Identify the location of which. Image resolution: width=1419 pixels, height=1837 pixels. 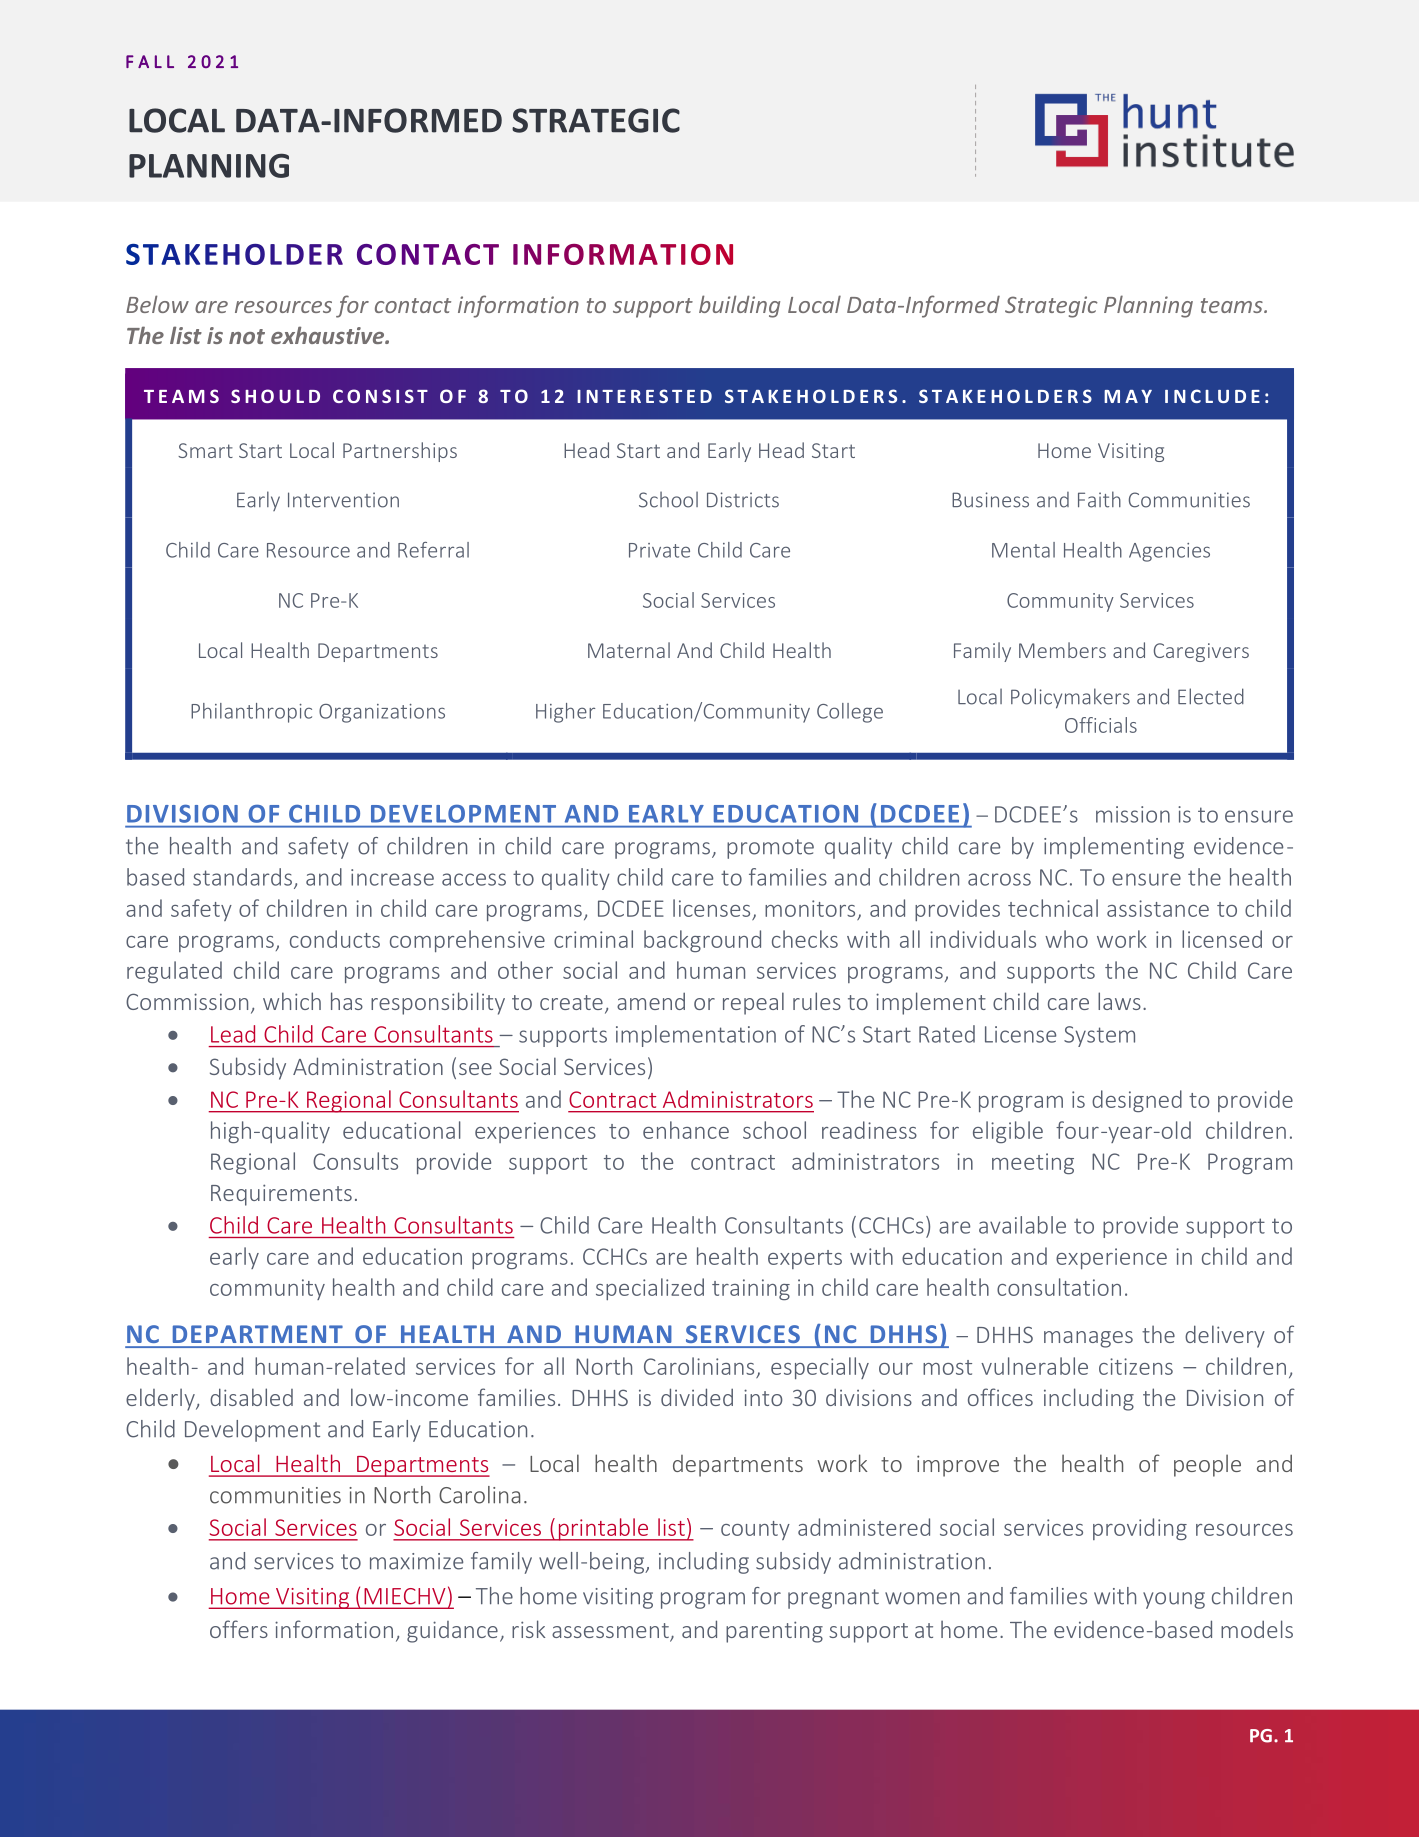
(292, 1001).
